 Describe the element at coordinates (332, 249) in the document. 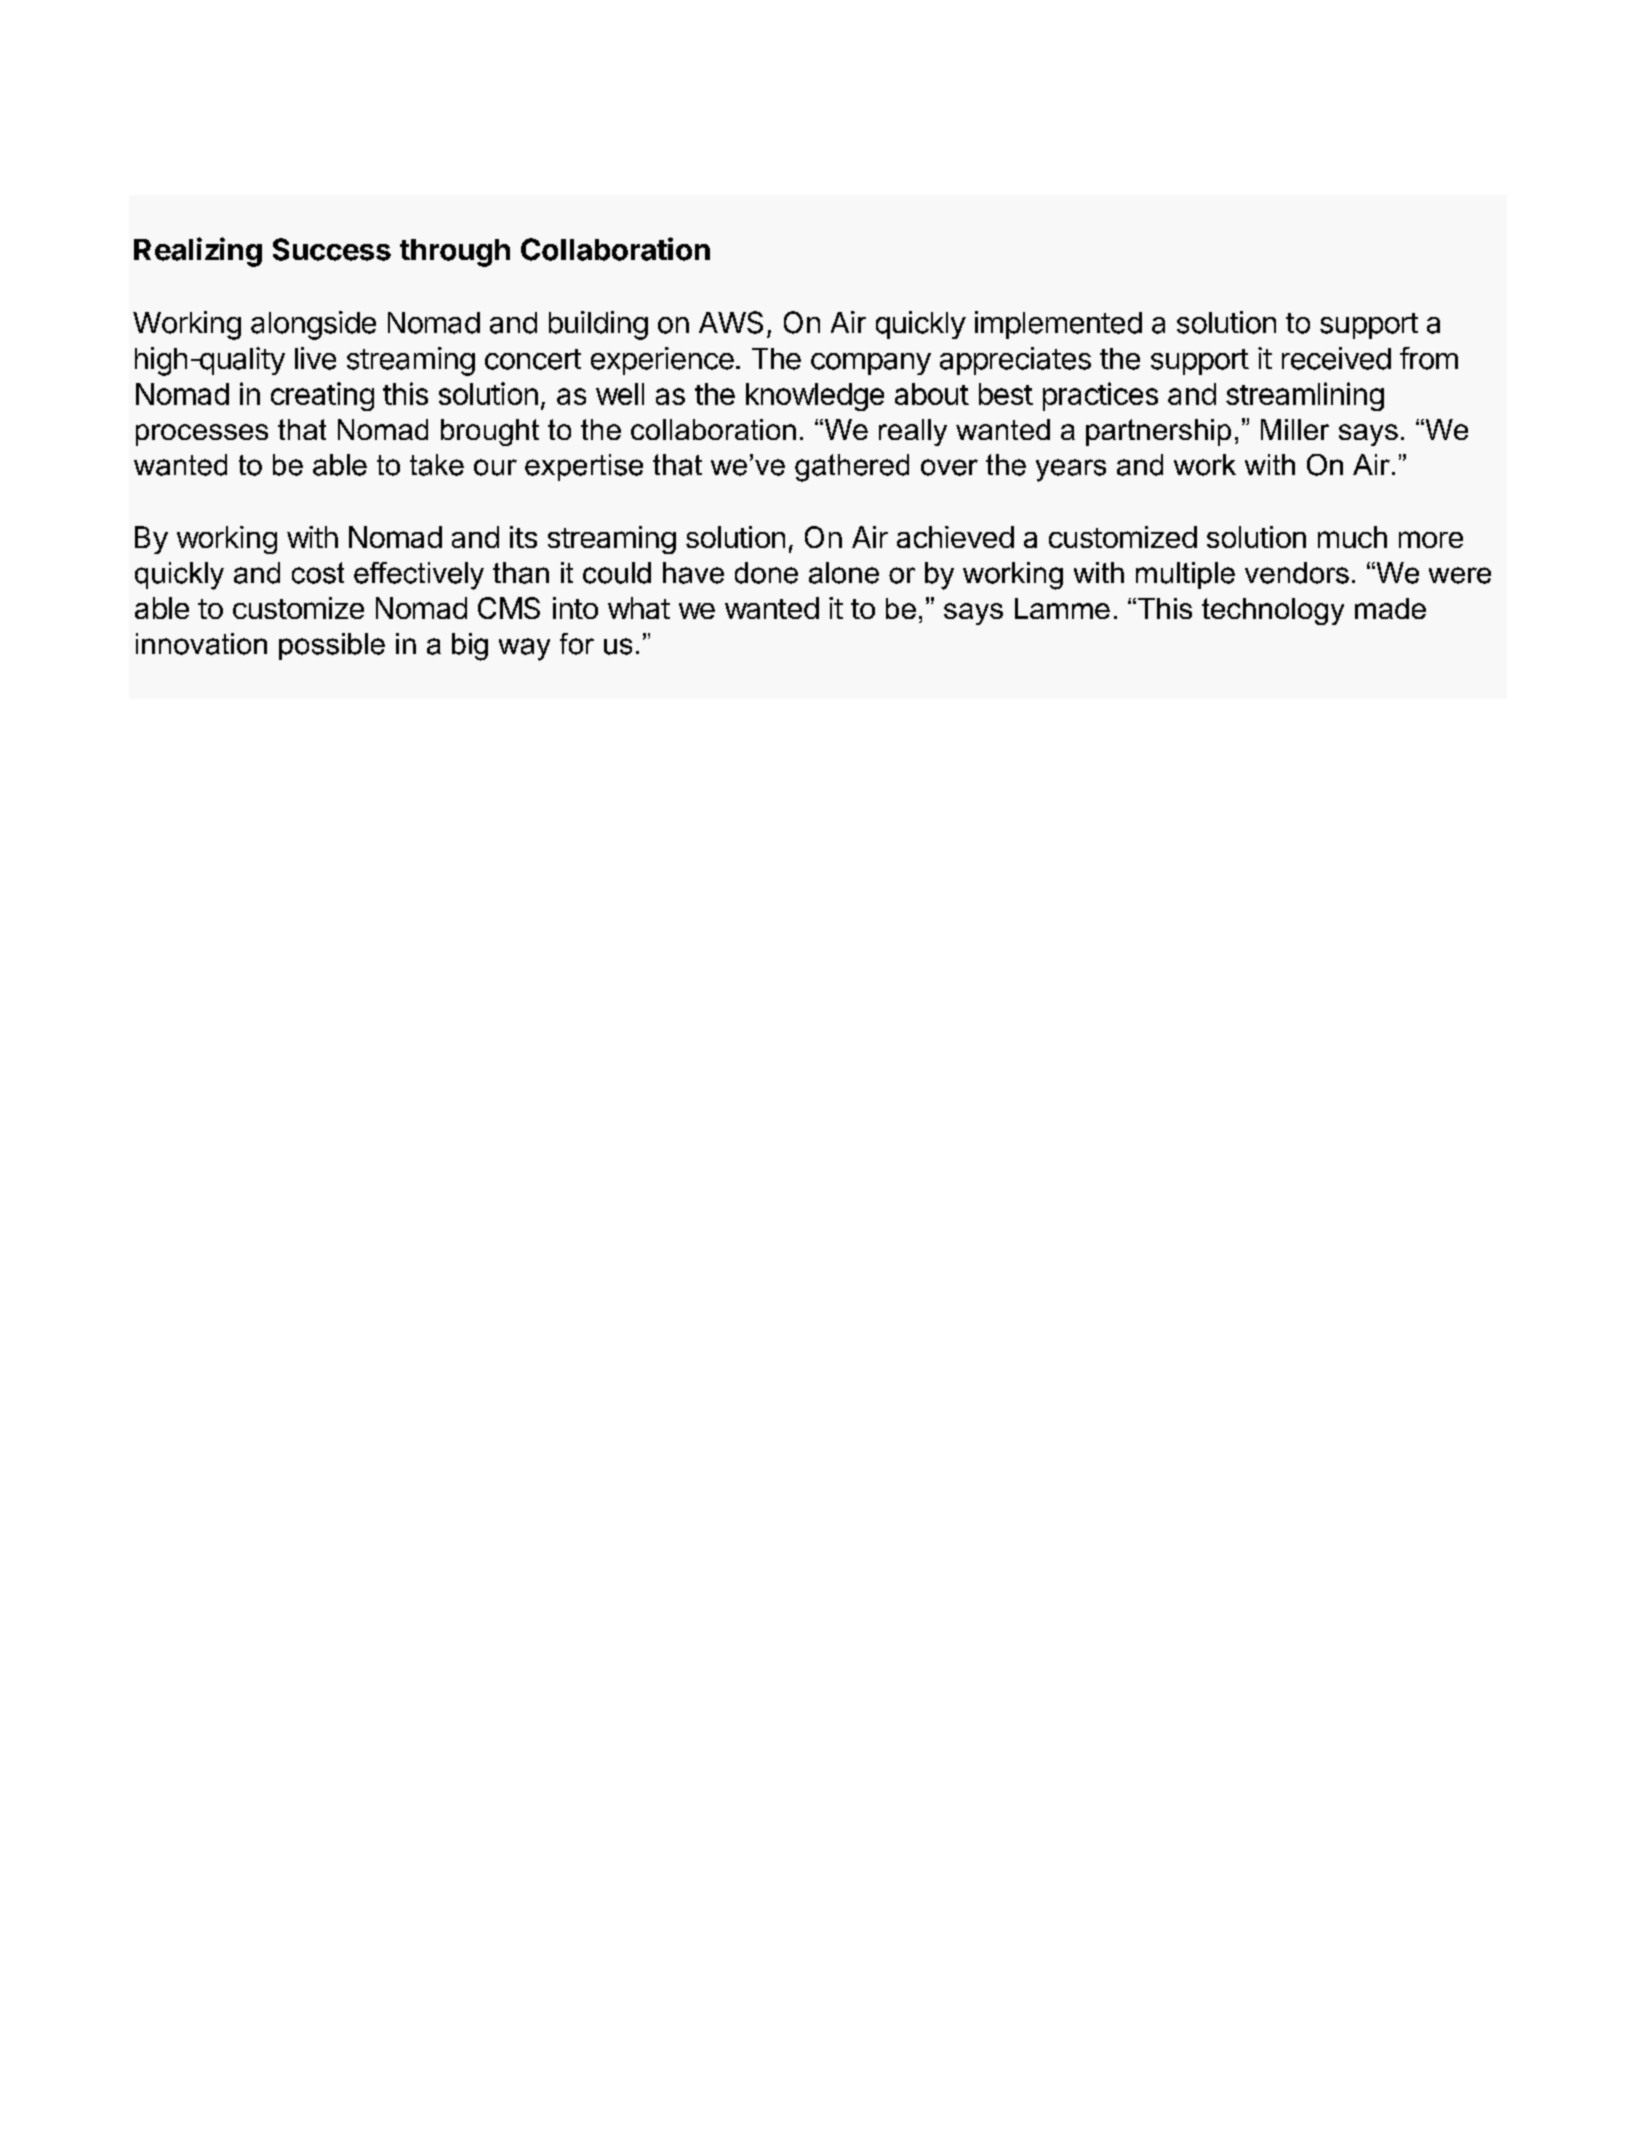

I see `Success` at that location.
